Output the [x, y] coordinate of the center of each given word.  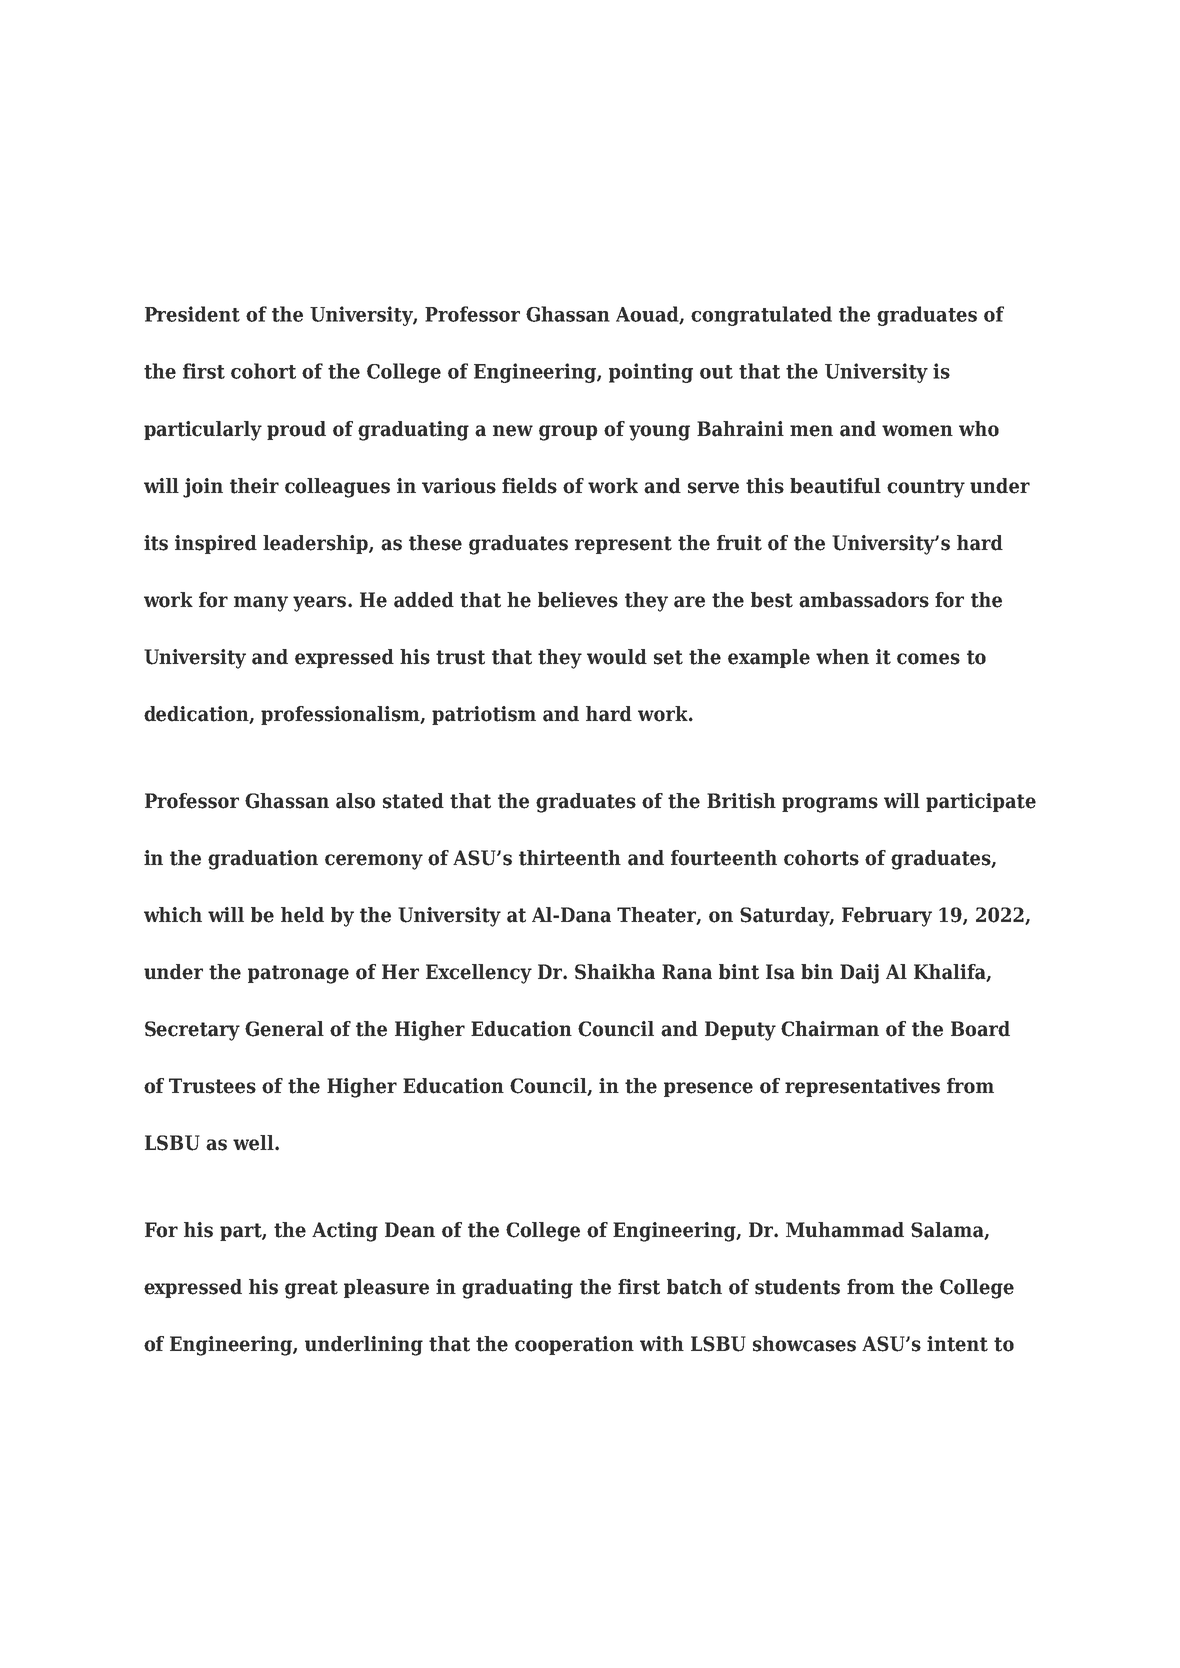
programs [830, 805]
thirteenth [570, 858]
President [192, 314]
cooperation [574, 1345]
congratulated [761, 316]
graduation [263, 860]
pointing [651, 373]
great [311, 1289]
